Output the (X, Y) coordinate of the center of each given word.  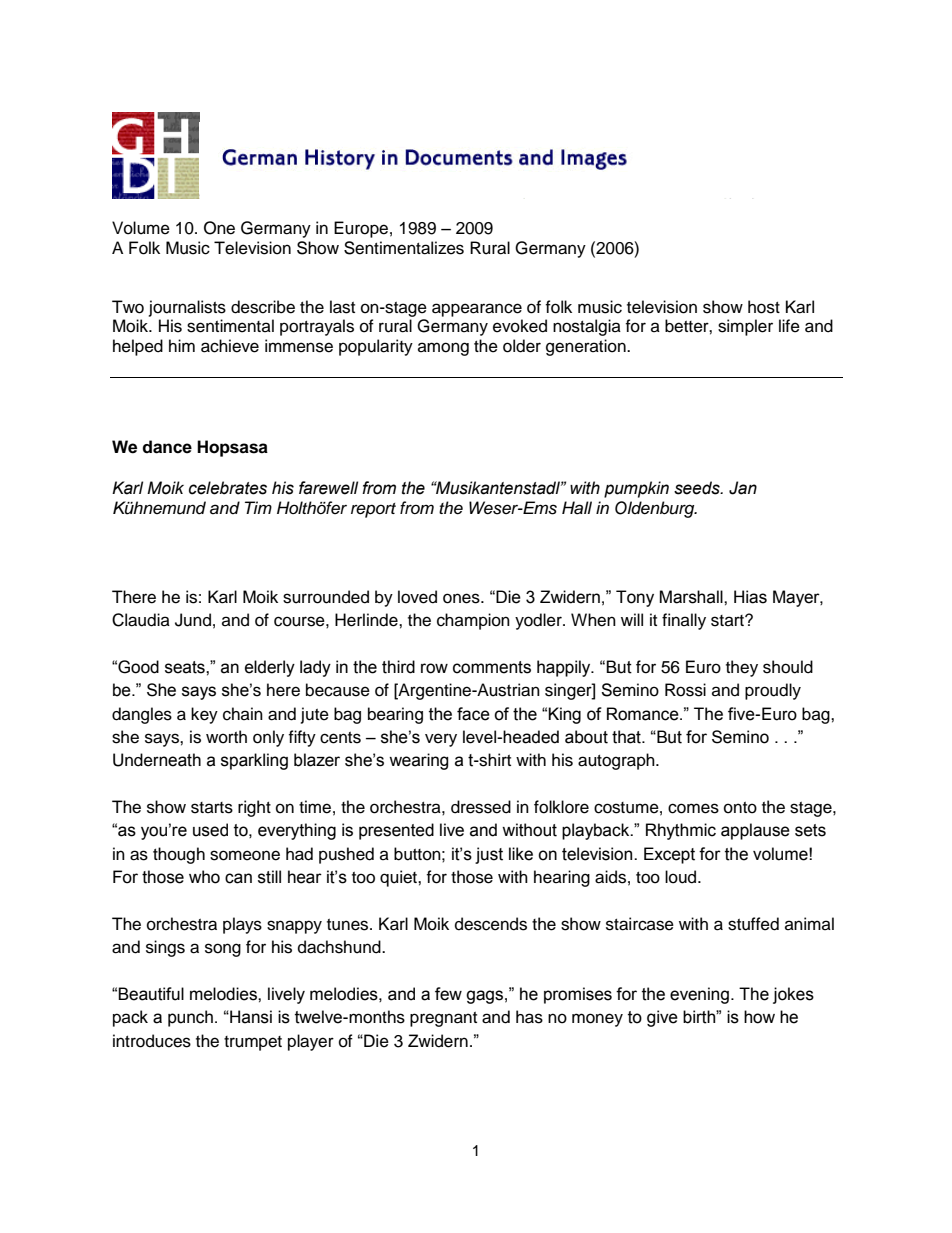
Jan (743, 488)
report (373, 510)
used (210, 830)
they (742, 668)
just (489, 855)
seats (186, 667)
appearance (477, 310)
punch (190, 1018)
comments (492, 667)
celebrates (228, 488)
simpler (745, 327)
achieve (230, 346)
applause (755, 831)
